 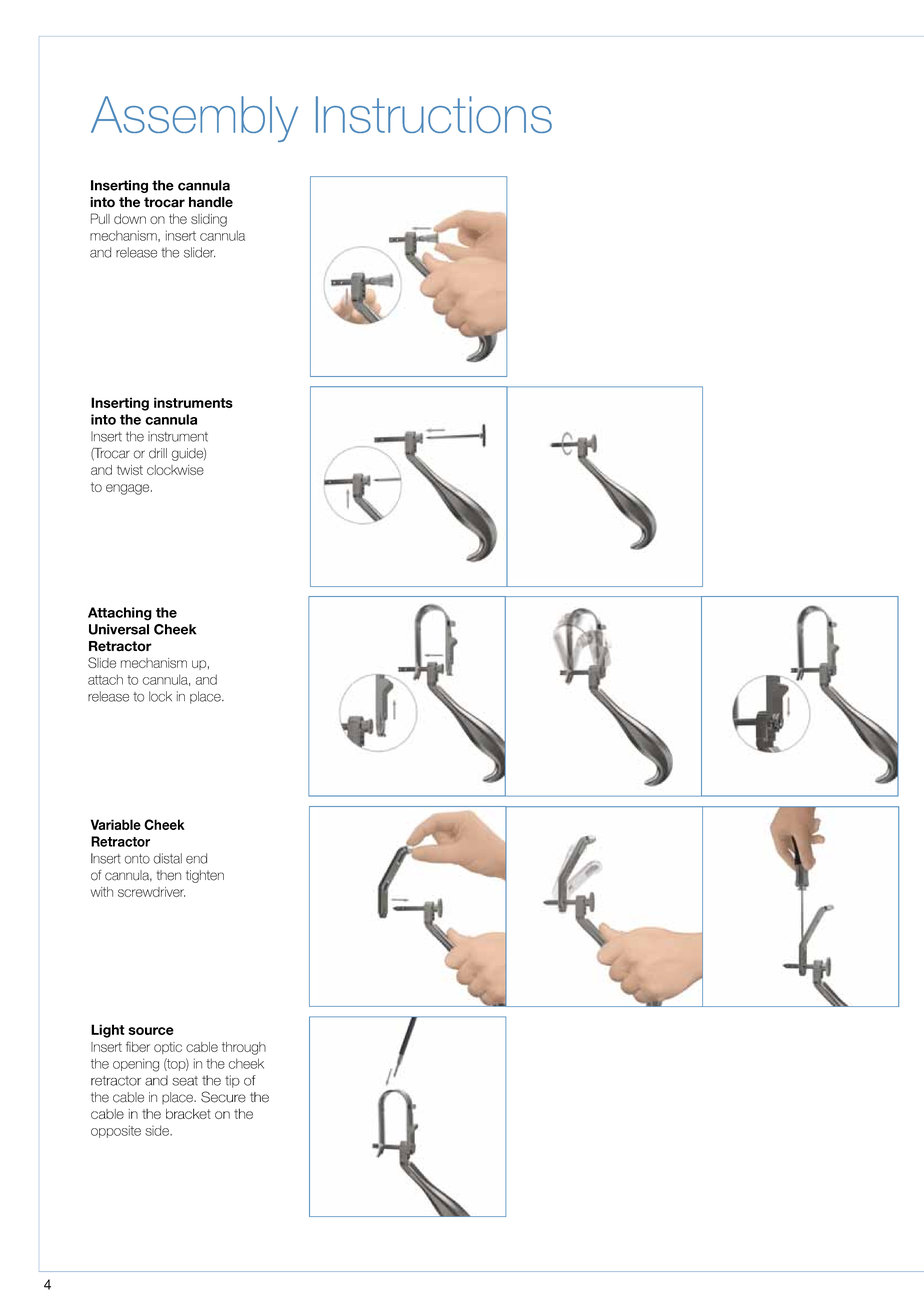 I want to click on end, so click(x=196, y=858).
